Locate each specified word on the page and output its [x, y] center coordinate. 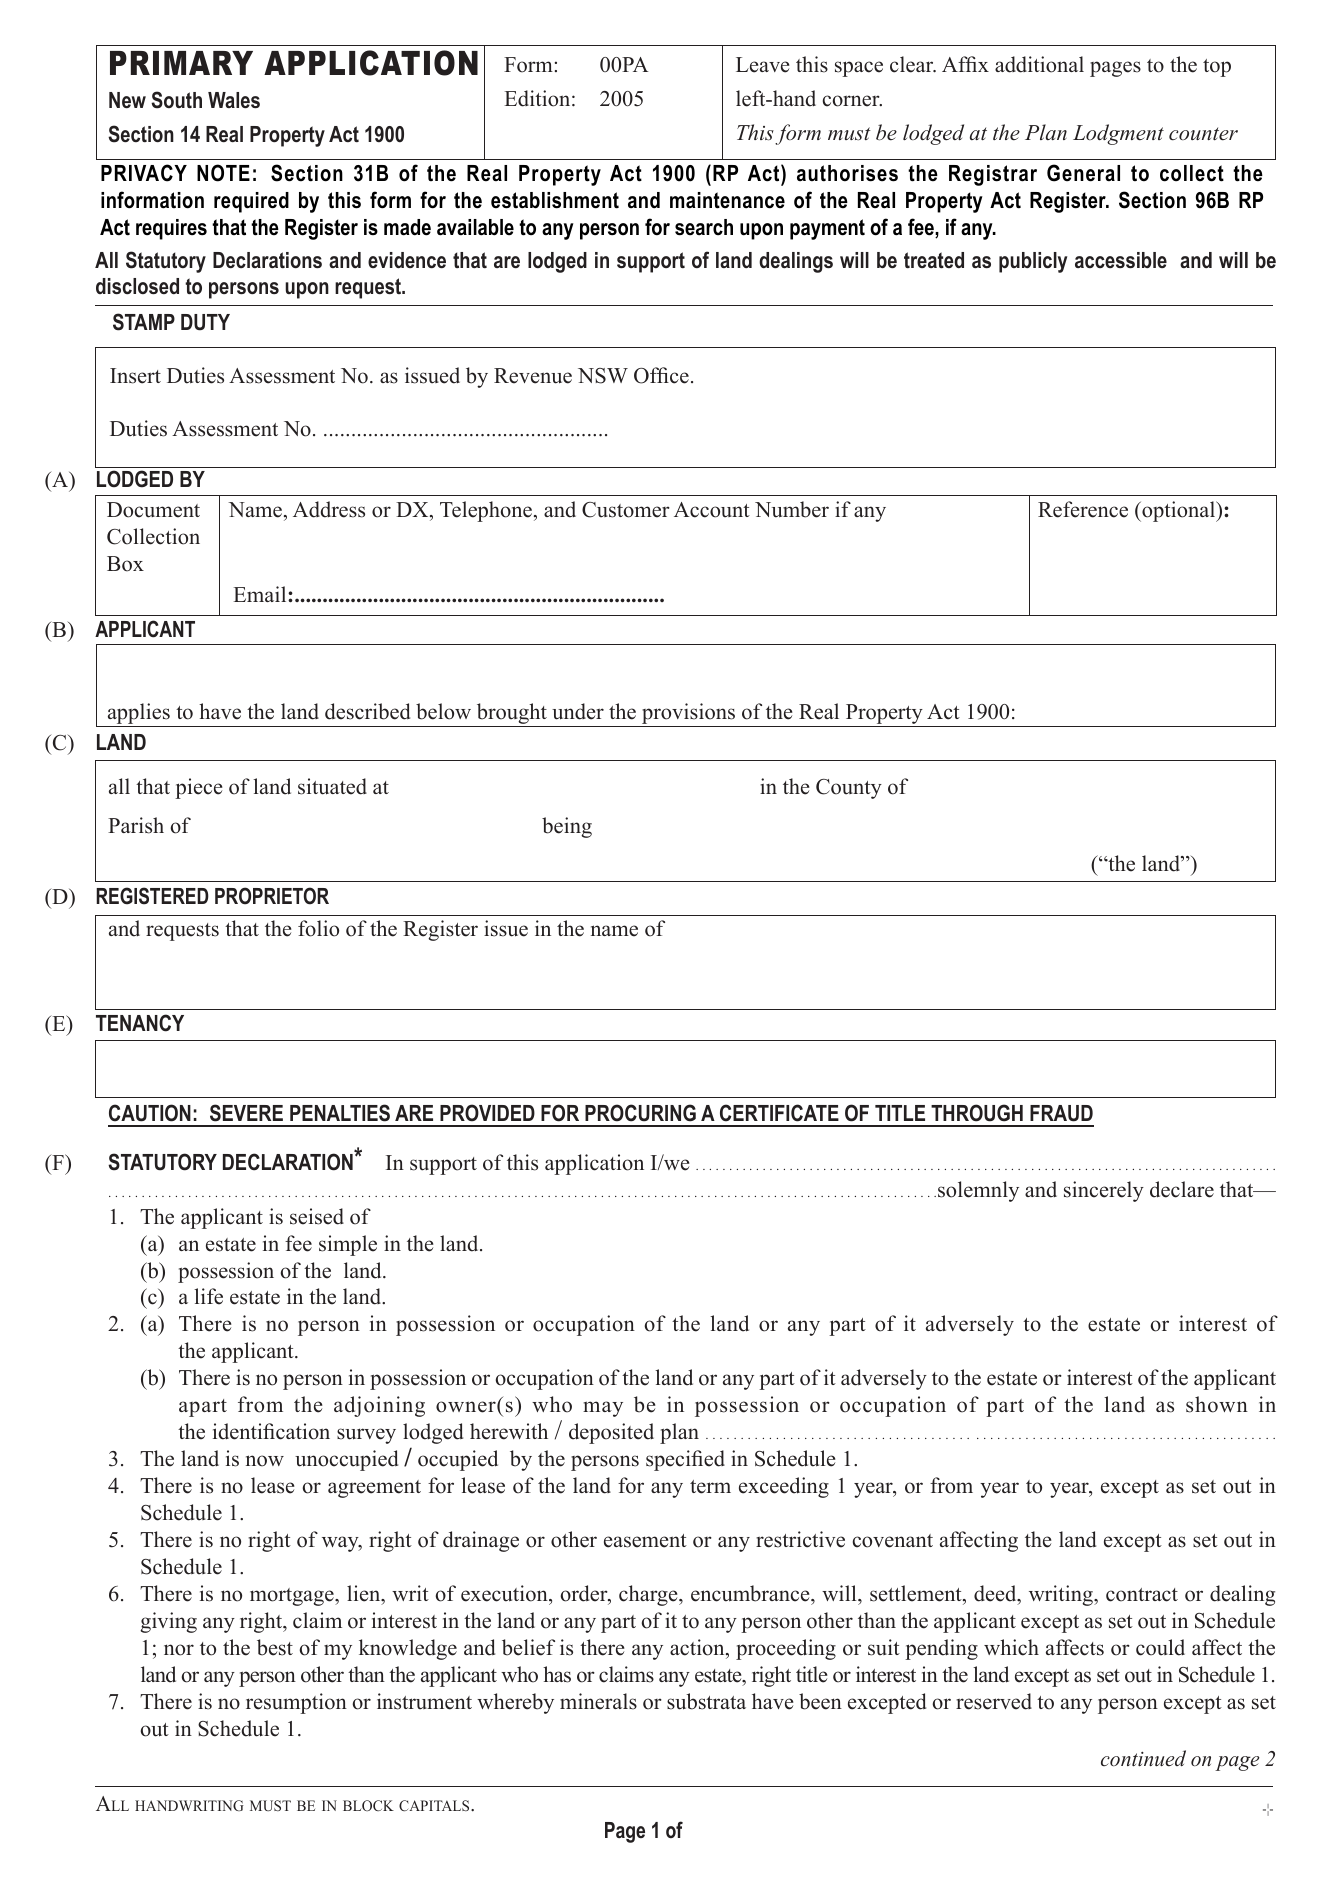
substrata [706, 1701]
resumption [296, 1703]
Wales [234, 100]
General [1083, 173]
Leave [763, 65]
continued [1143, 1758]
